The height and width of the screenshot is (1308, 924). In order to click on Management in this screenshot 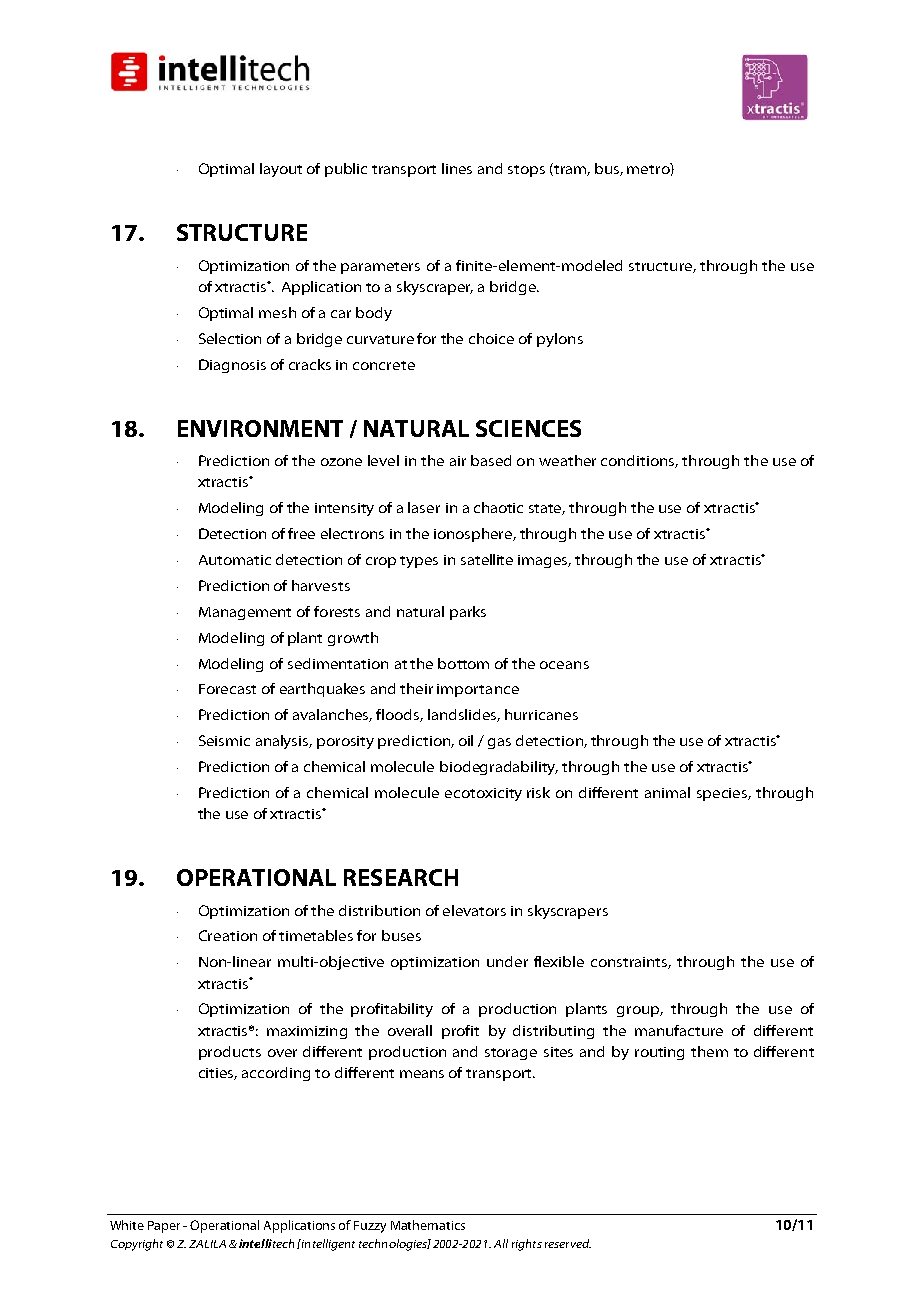, I will do `click(245, 613)`.
